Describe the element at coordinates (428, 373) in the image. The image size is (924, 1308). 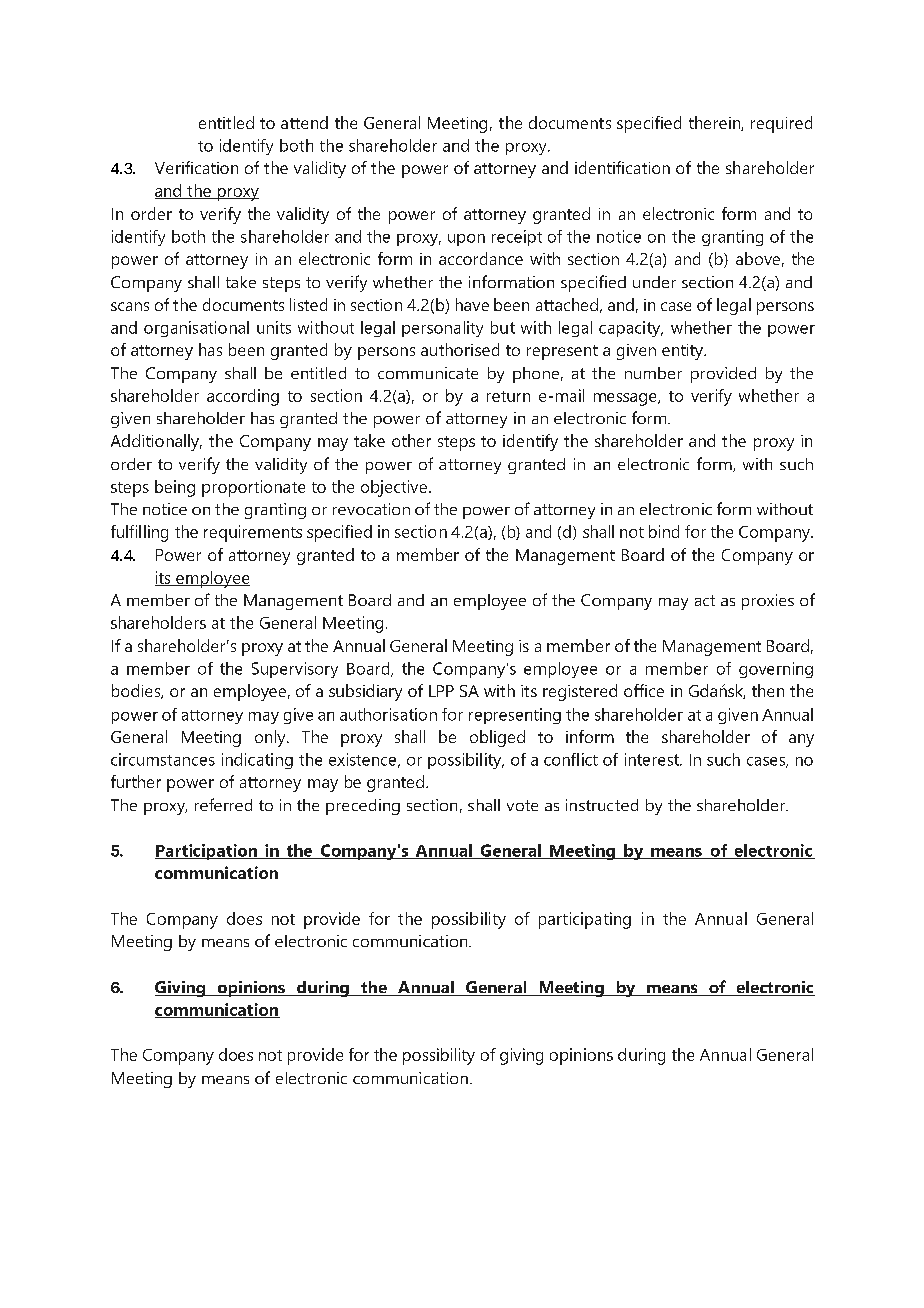
I see `communicate` at that location.
